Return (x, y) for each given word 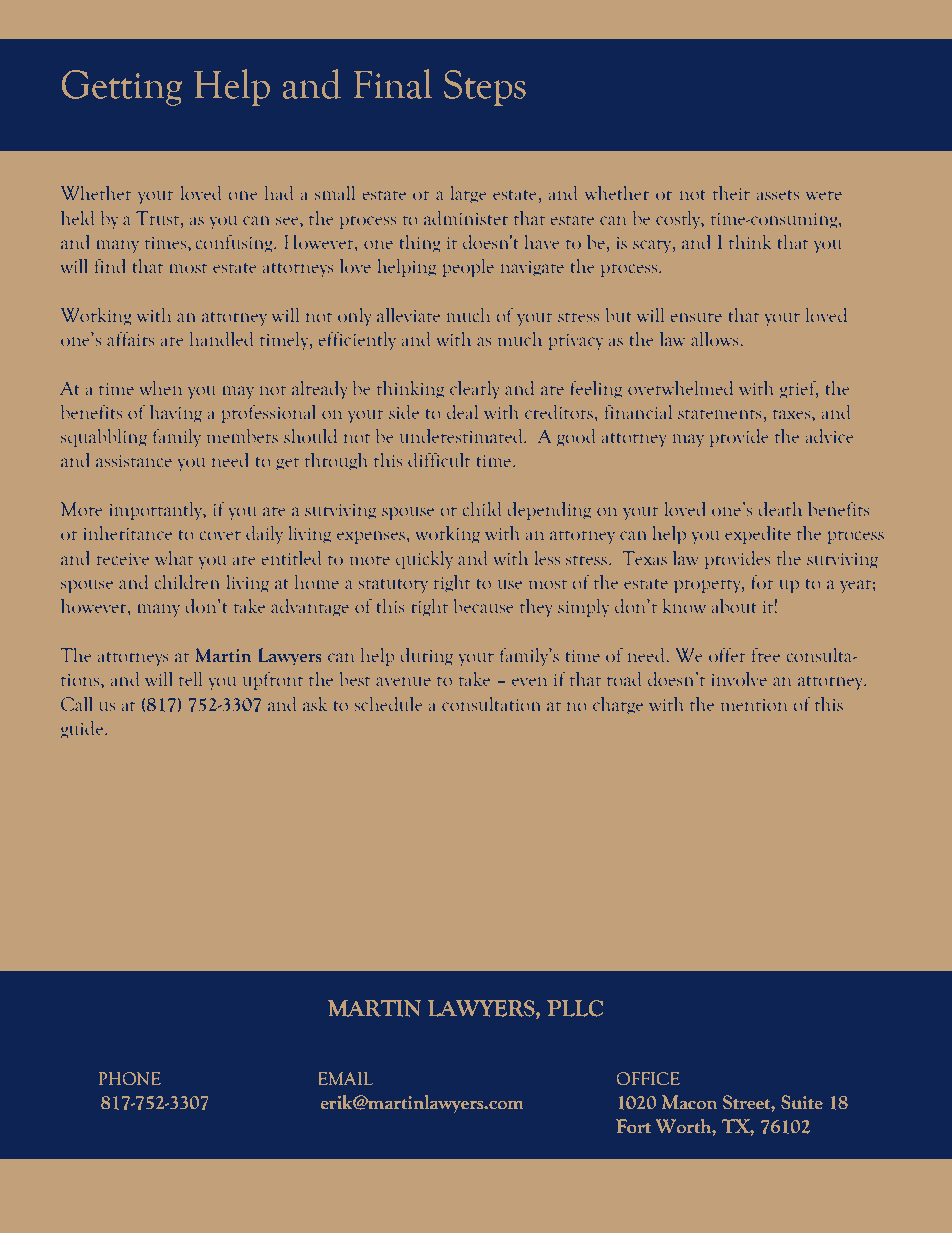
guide (83, 730)
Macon (689, 1102)
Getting (122, 88)
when (161, 388)
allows (714, 339)
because (484, 606)
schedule (389, 704)
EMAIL (345, 1078)
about (734, 606)
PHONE (130, 1079)
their (731, 193)
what (174, 558)
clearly (474, 390)
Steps (485, 88)
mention (754, 705)
